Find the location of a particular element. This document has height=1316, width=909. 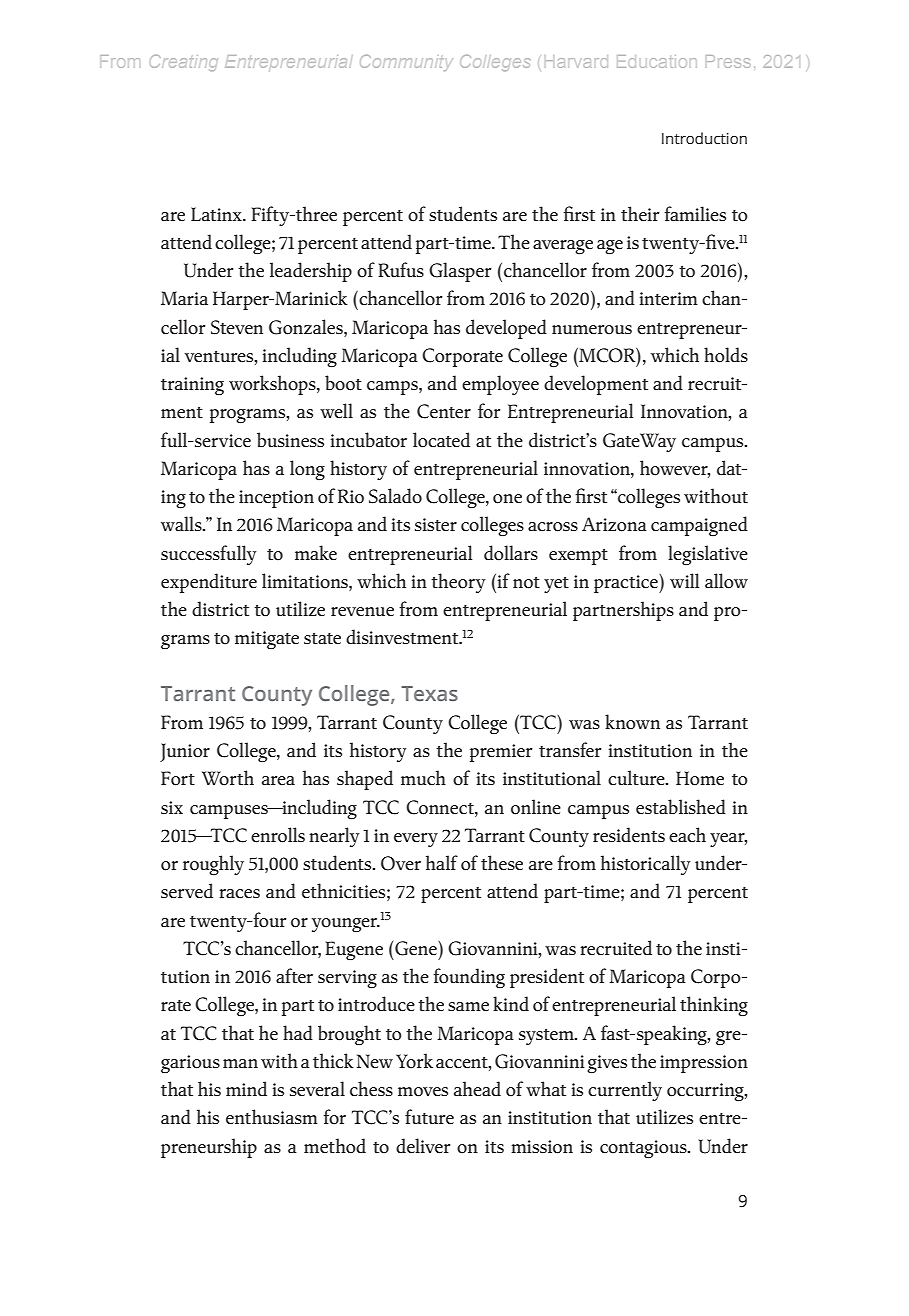

Creating is located at coordinates (183, 63).
